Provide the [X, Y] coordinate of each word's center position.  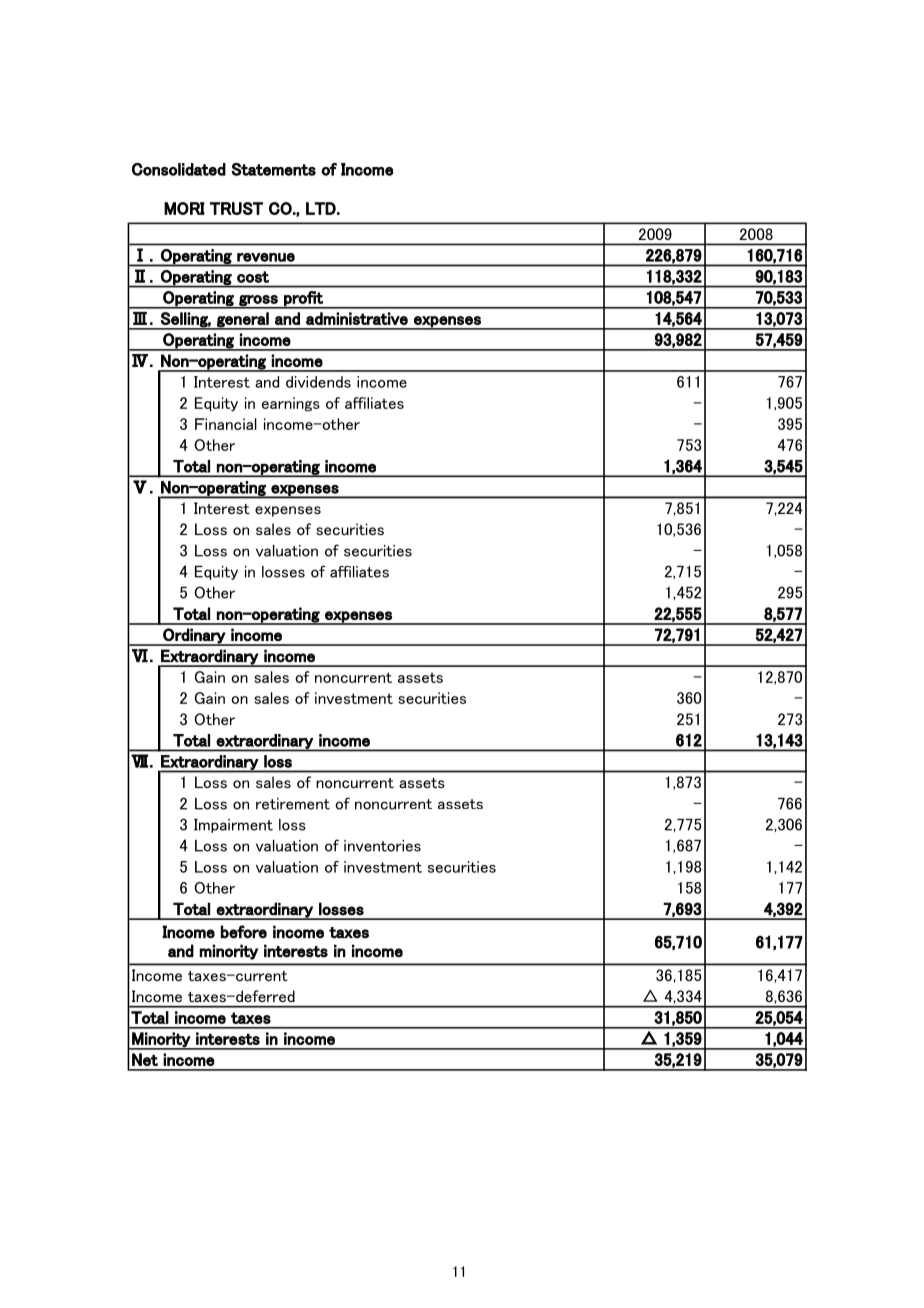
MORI [184, 208]
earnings [291, 404]
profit [303, 299]
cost [253, 277]
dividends [318, 382]
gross [258, 301]
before [244, 932]
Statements [274, 169]
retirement [293, 804]
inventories [382, 846]
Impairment [233, 826]
